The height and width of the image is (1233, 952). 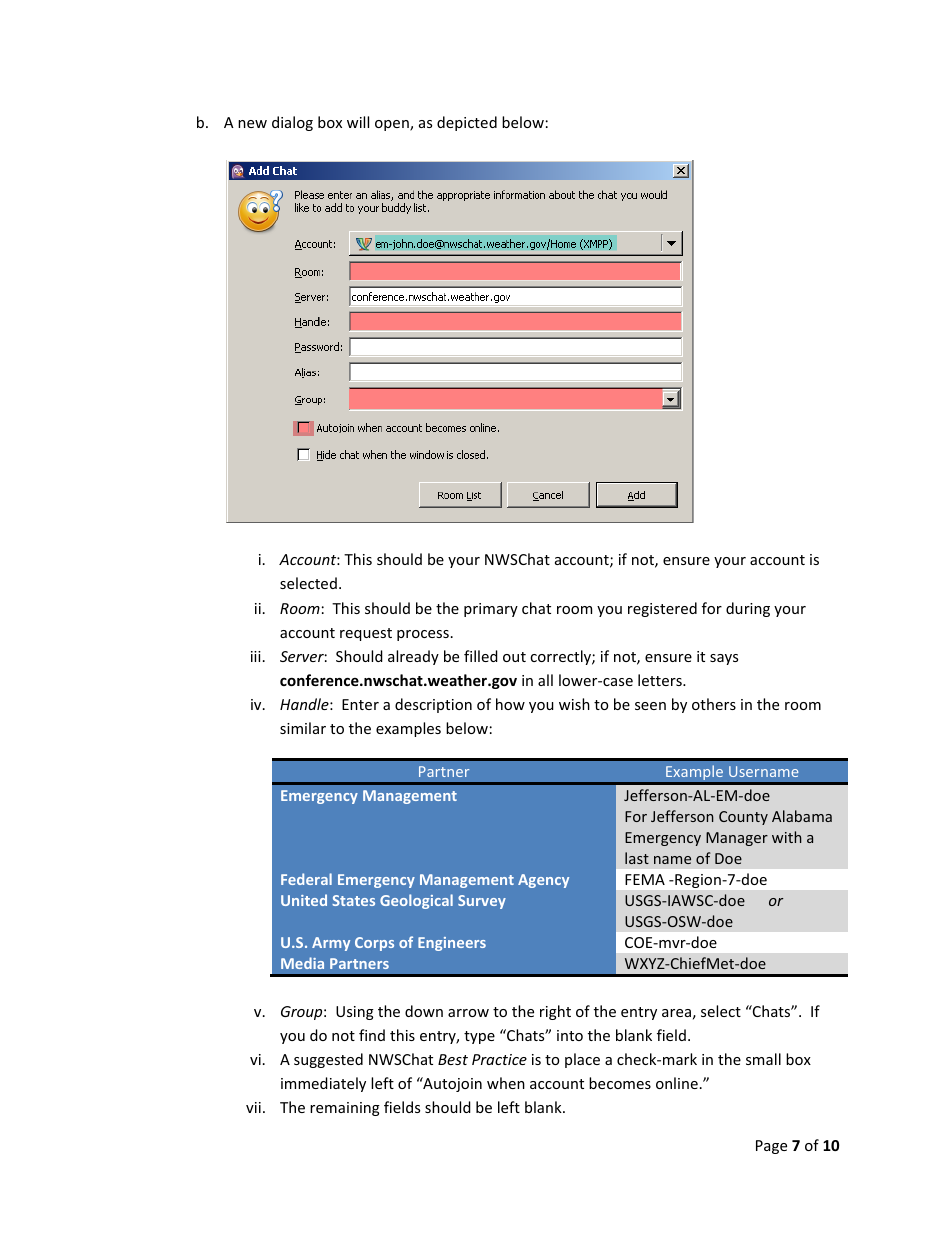 I want to click on open, so click(x=393, y=125).
